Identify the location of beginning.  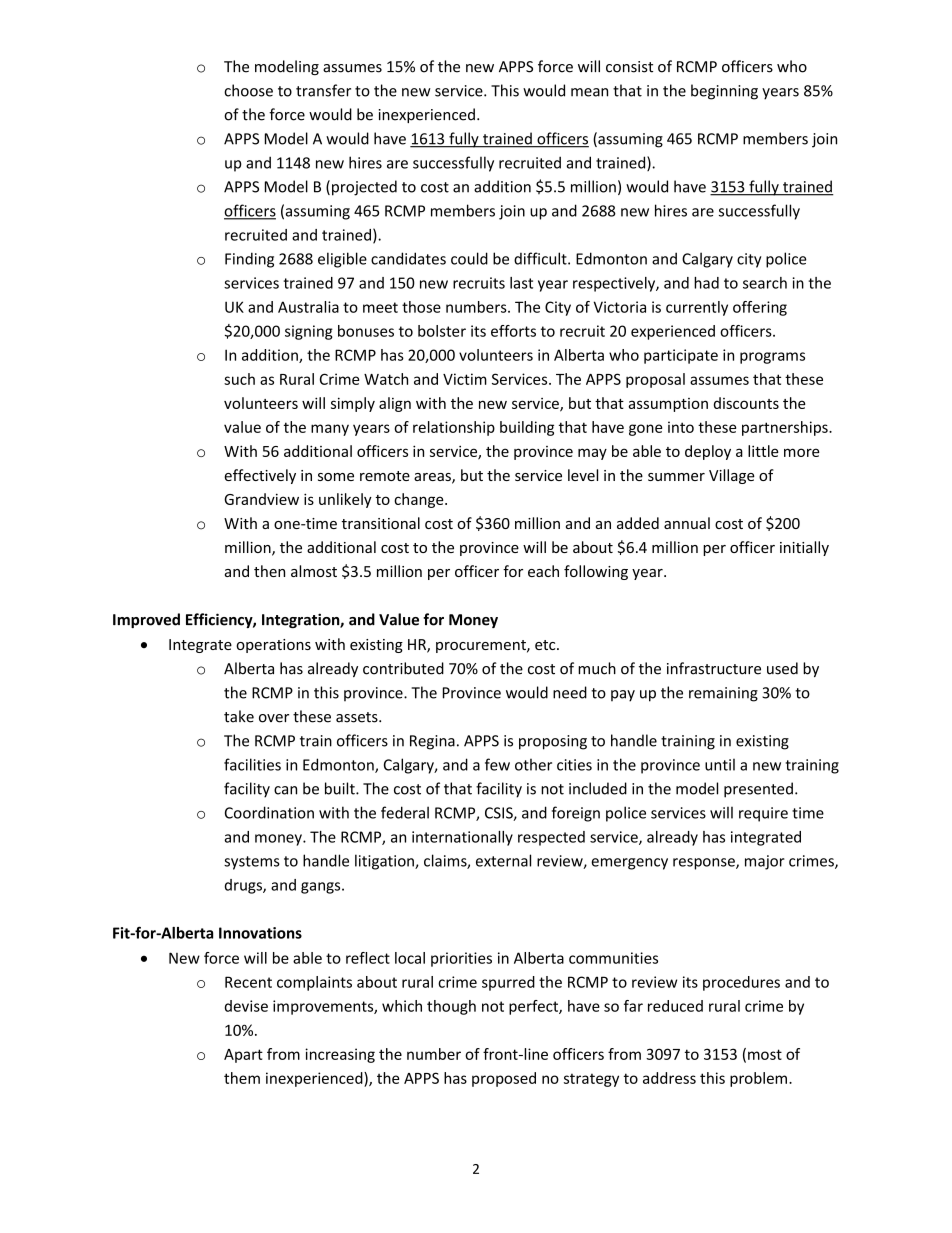
(724, 92).
